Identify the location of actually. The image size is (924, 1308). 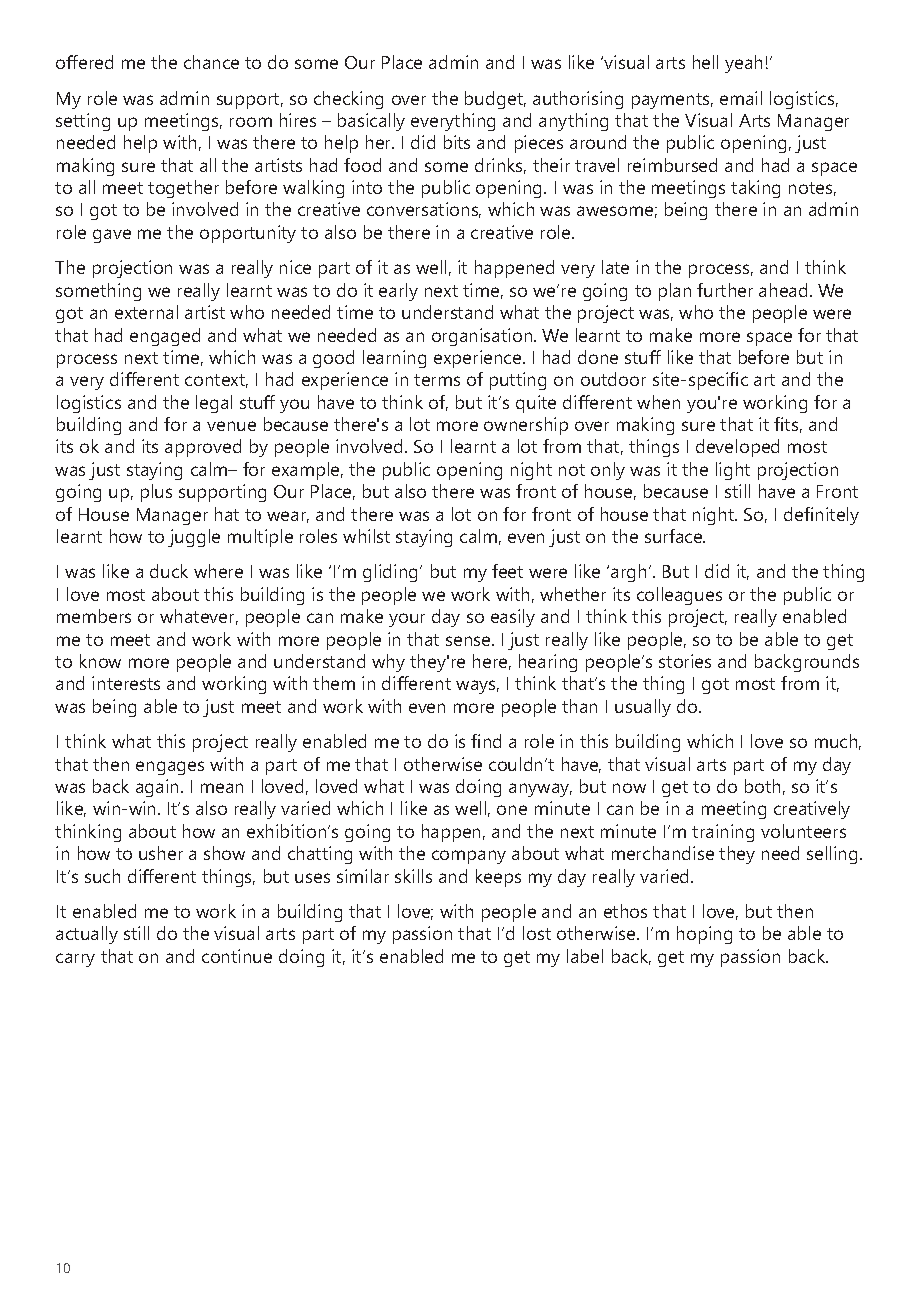
(87, 935).
